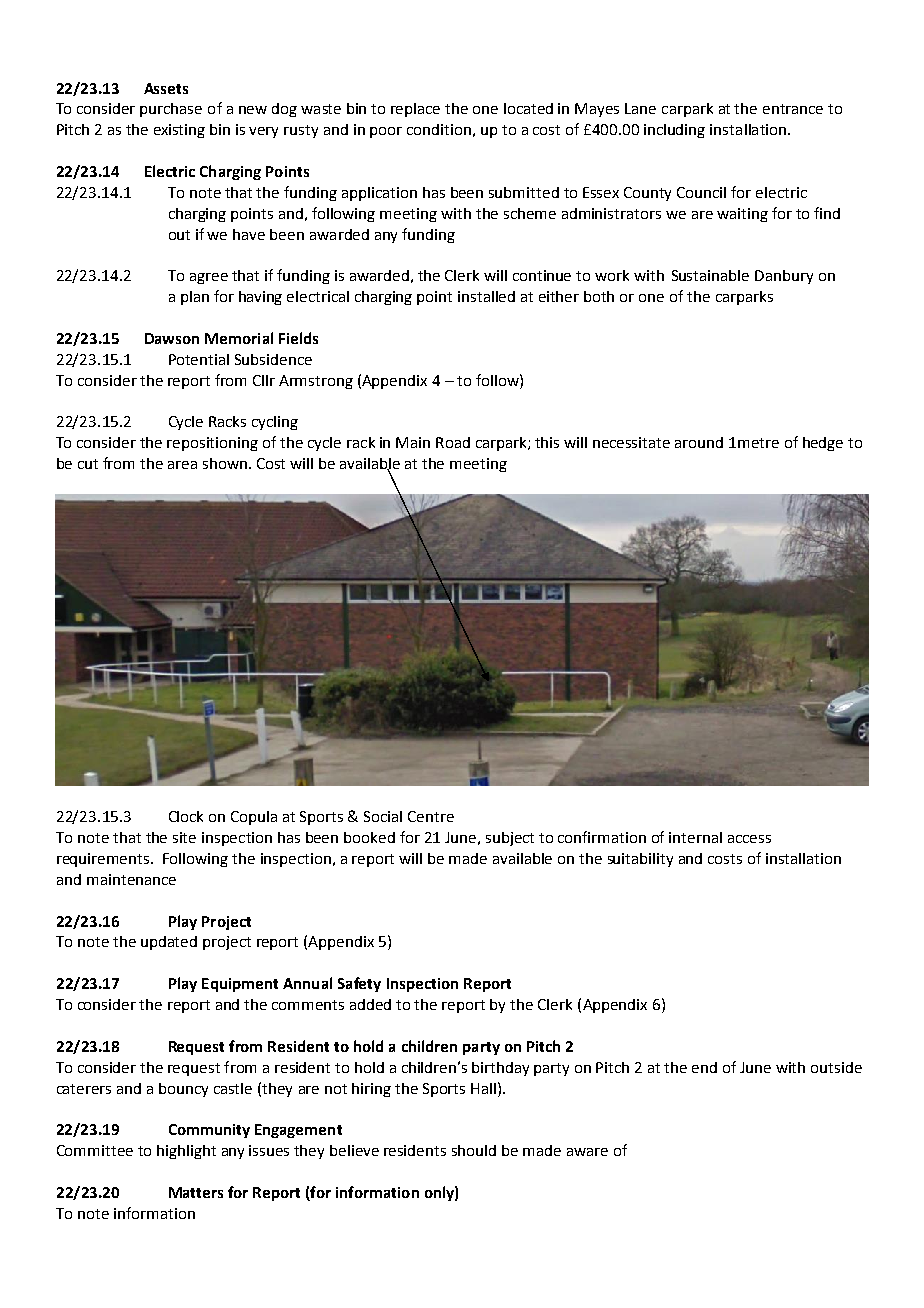 This screenshot has width=924, height=1308. I want to click on entrance, so click(793, 109).
